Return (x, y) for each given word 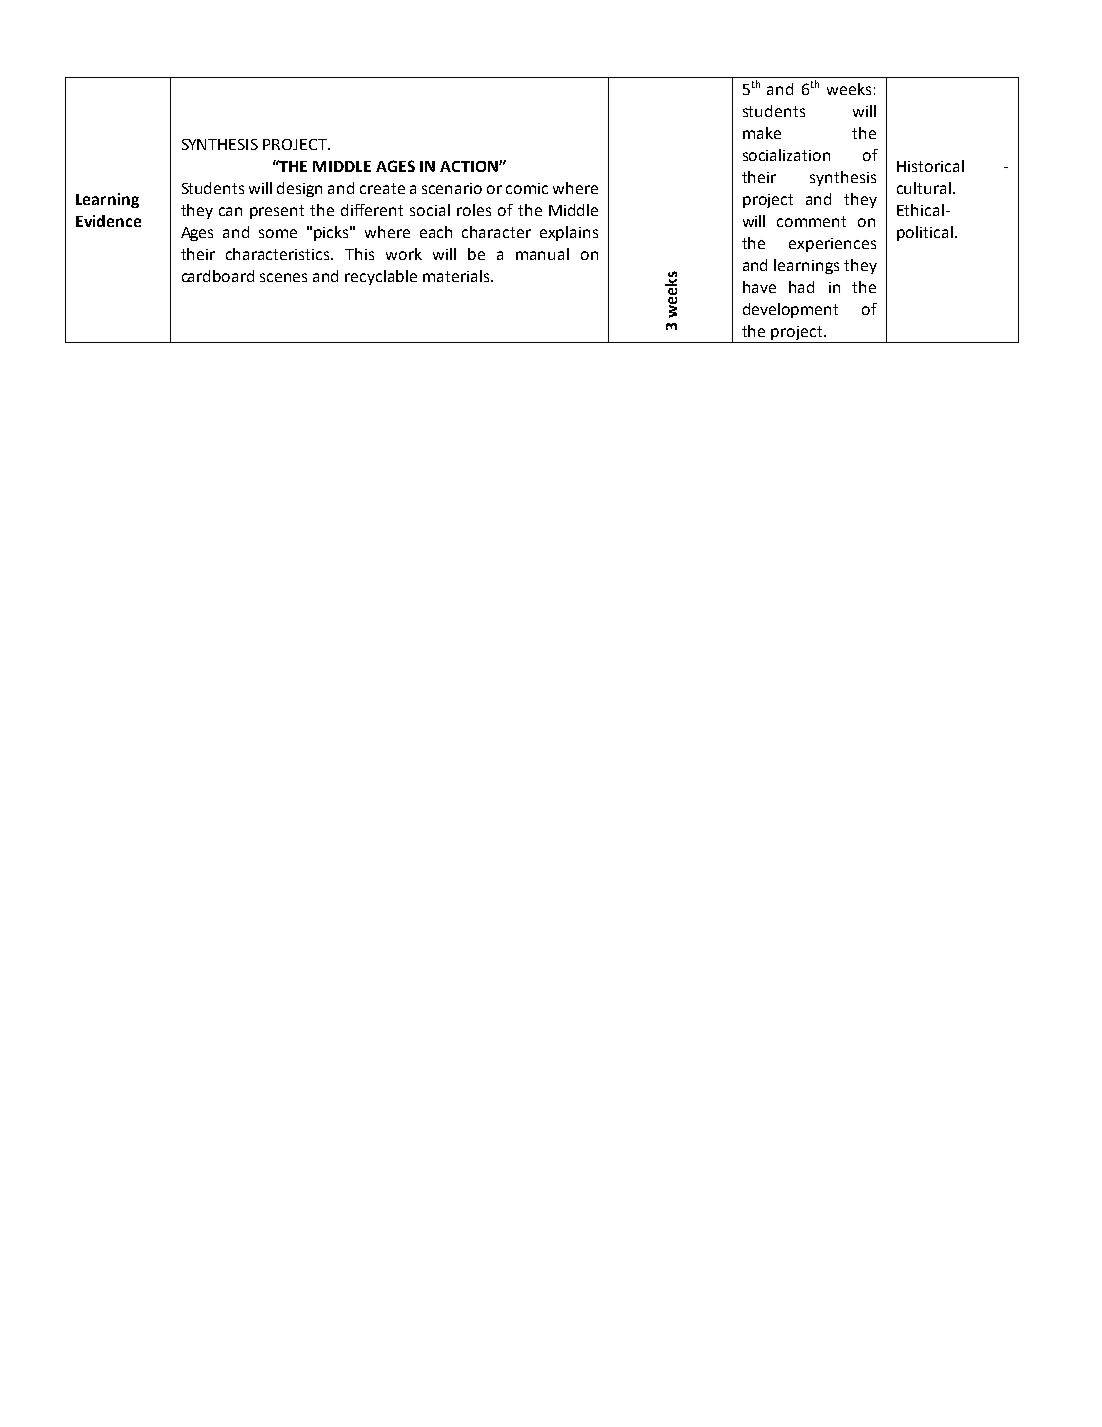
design (299, 189)
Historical (930, 166)
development (790, 310)
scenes (283, 277)
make (762, 133)
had (801, 287)
